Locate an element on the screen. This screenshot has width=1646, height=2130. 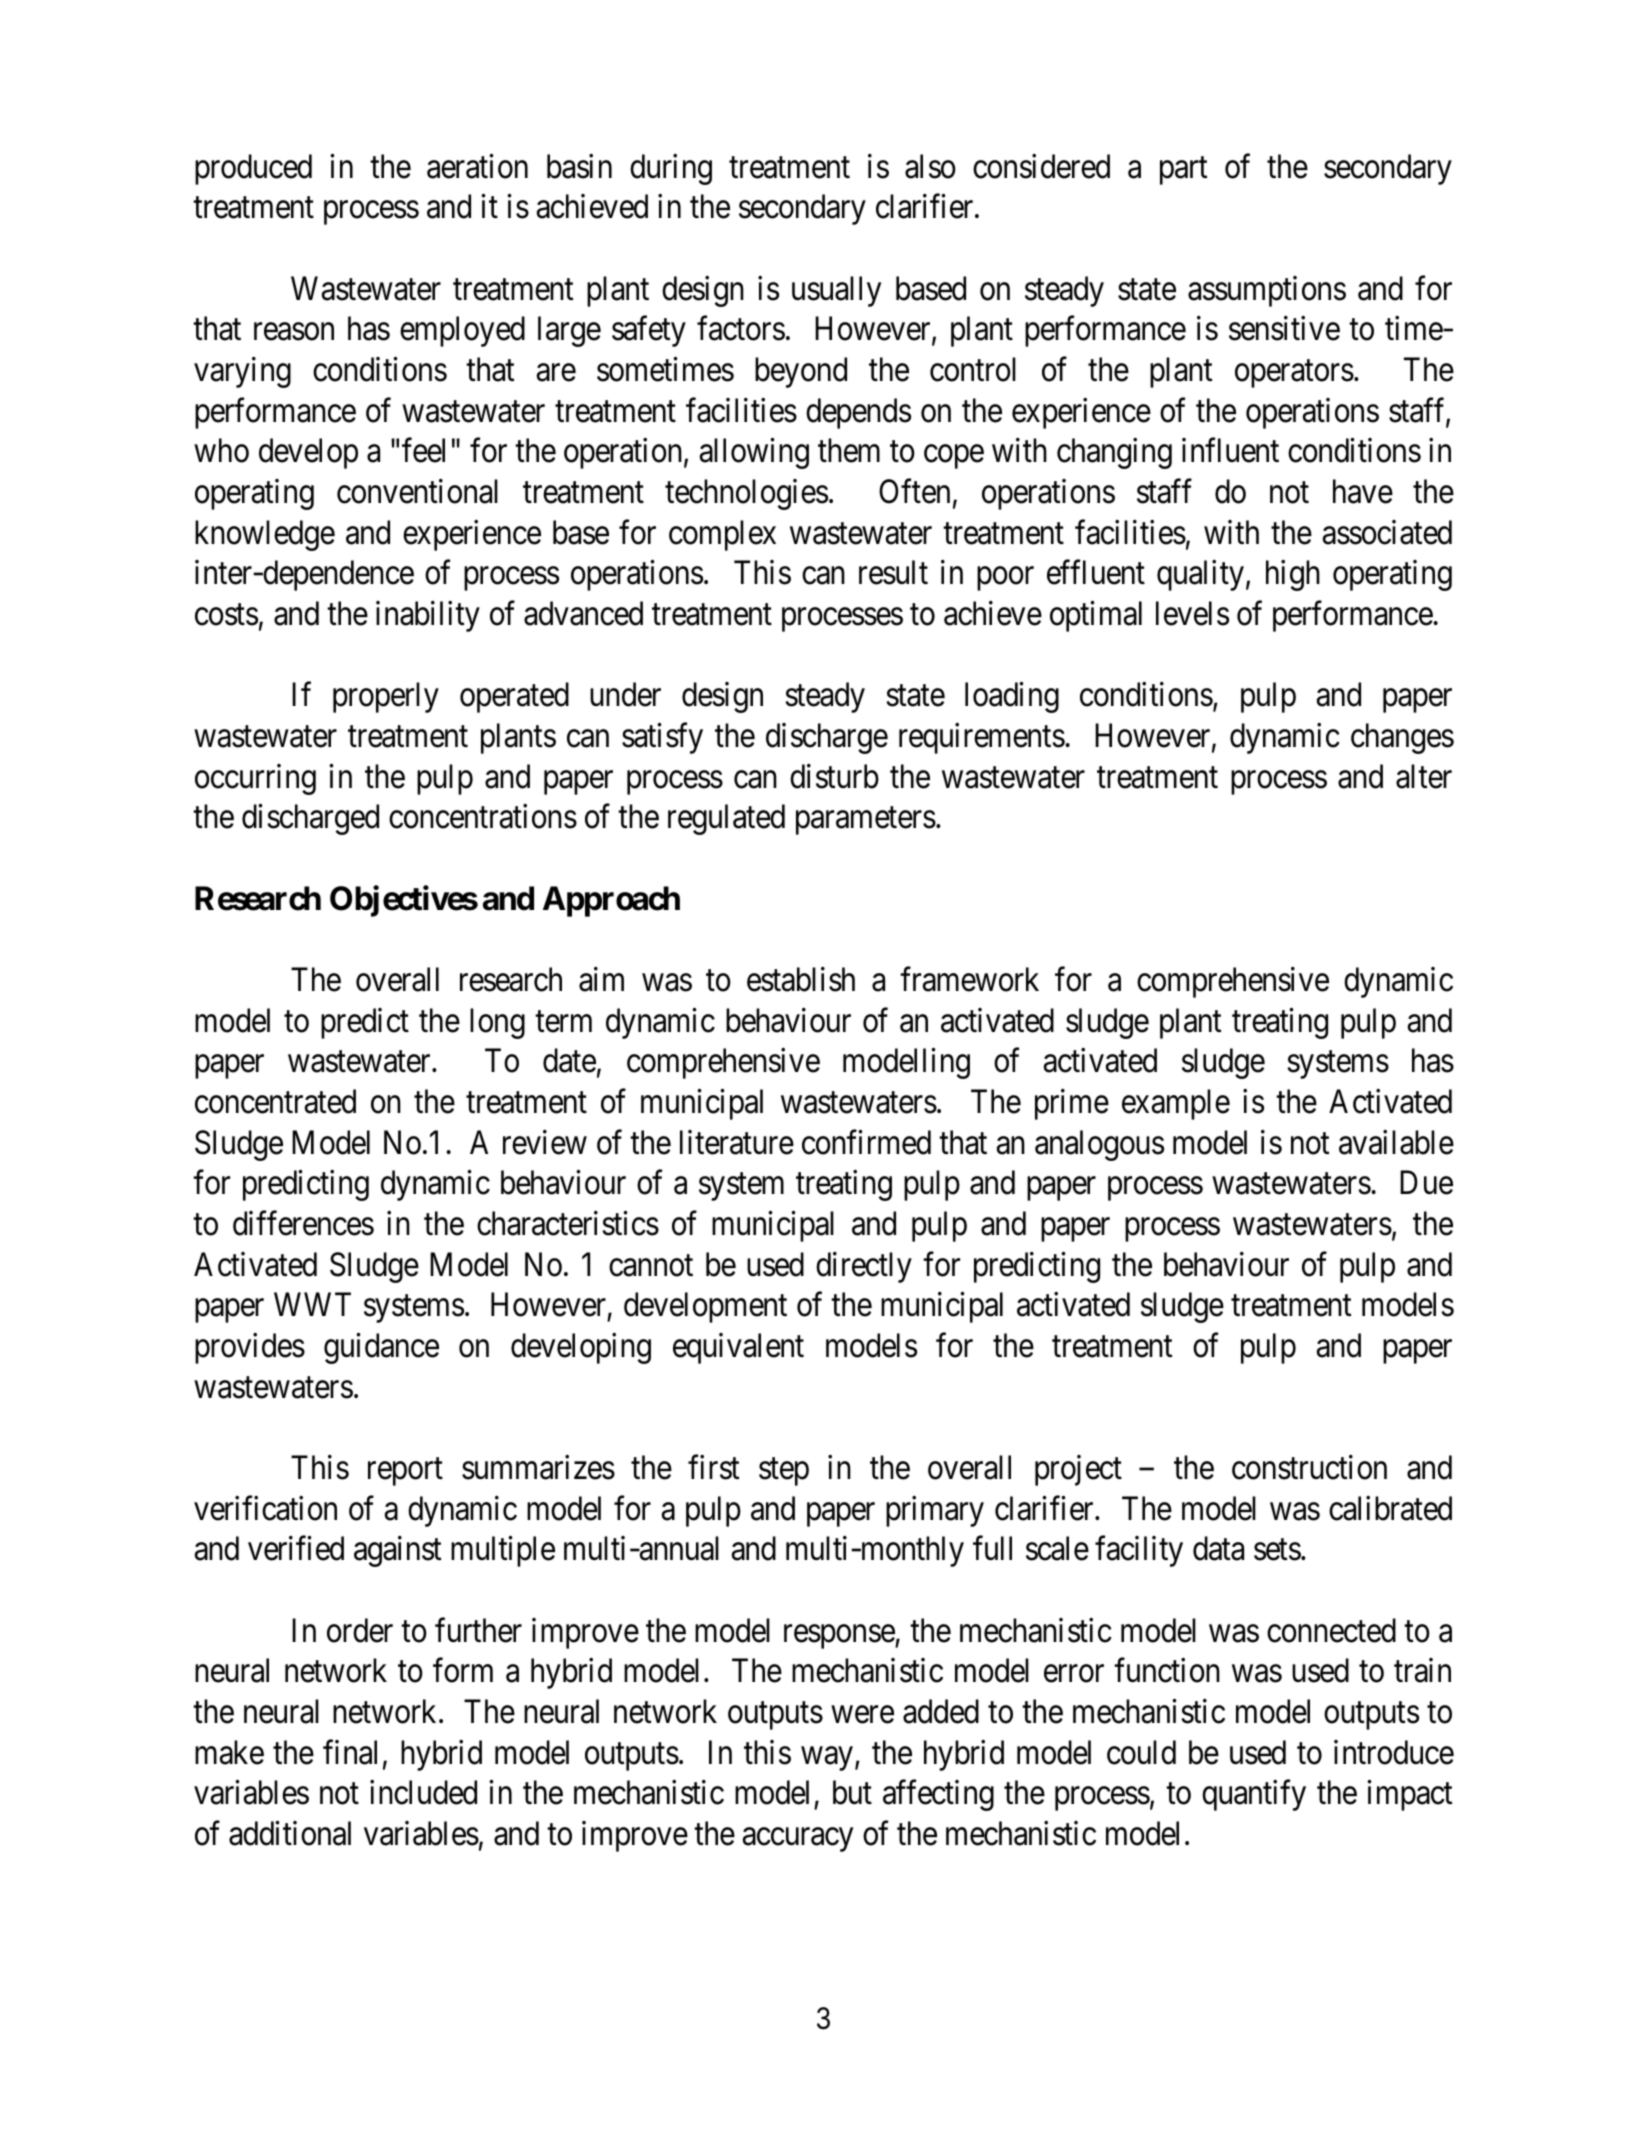
disturb is located at coordinates (834, 776).
